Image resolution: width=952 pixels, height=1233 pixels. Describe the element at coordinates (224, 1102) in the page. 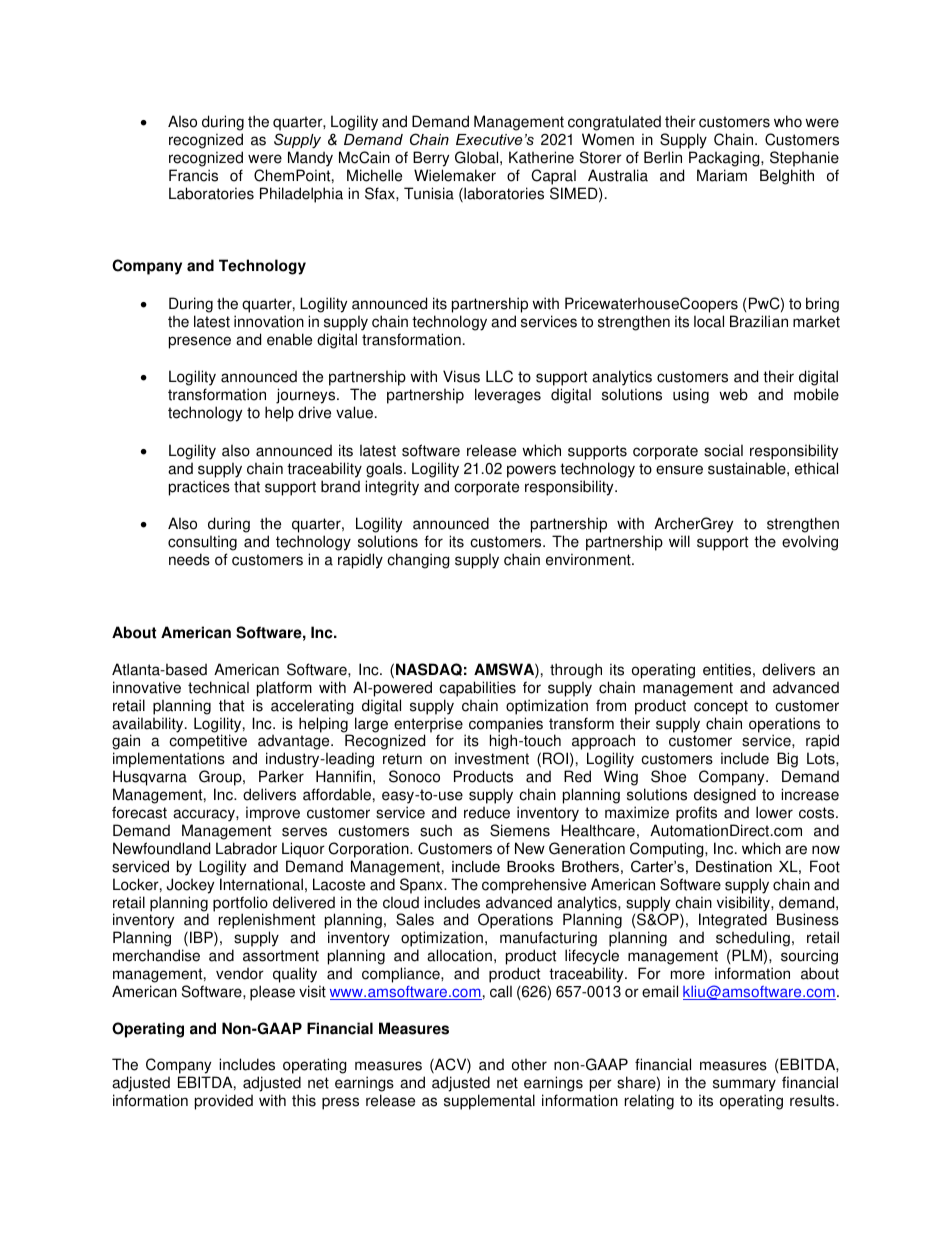

I see `provided` at that location.
